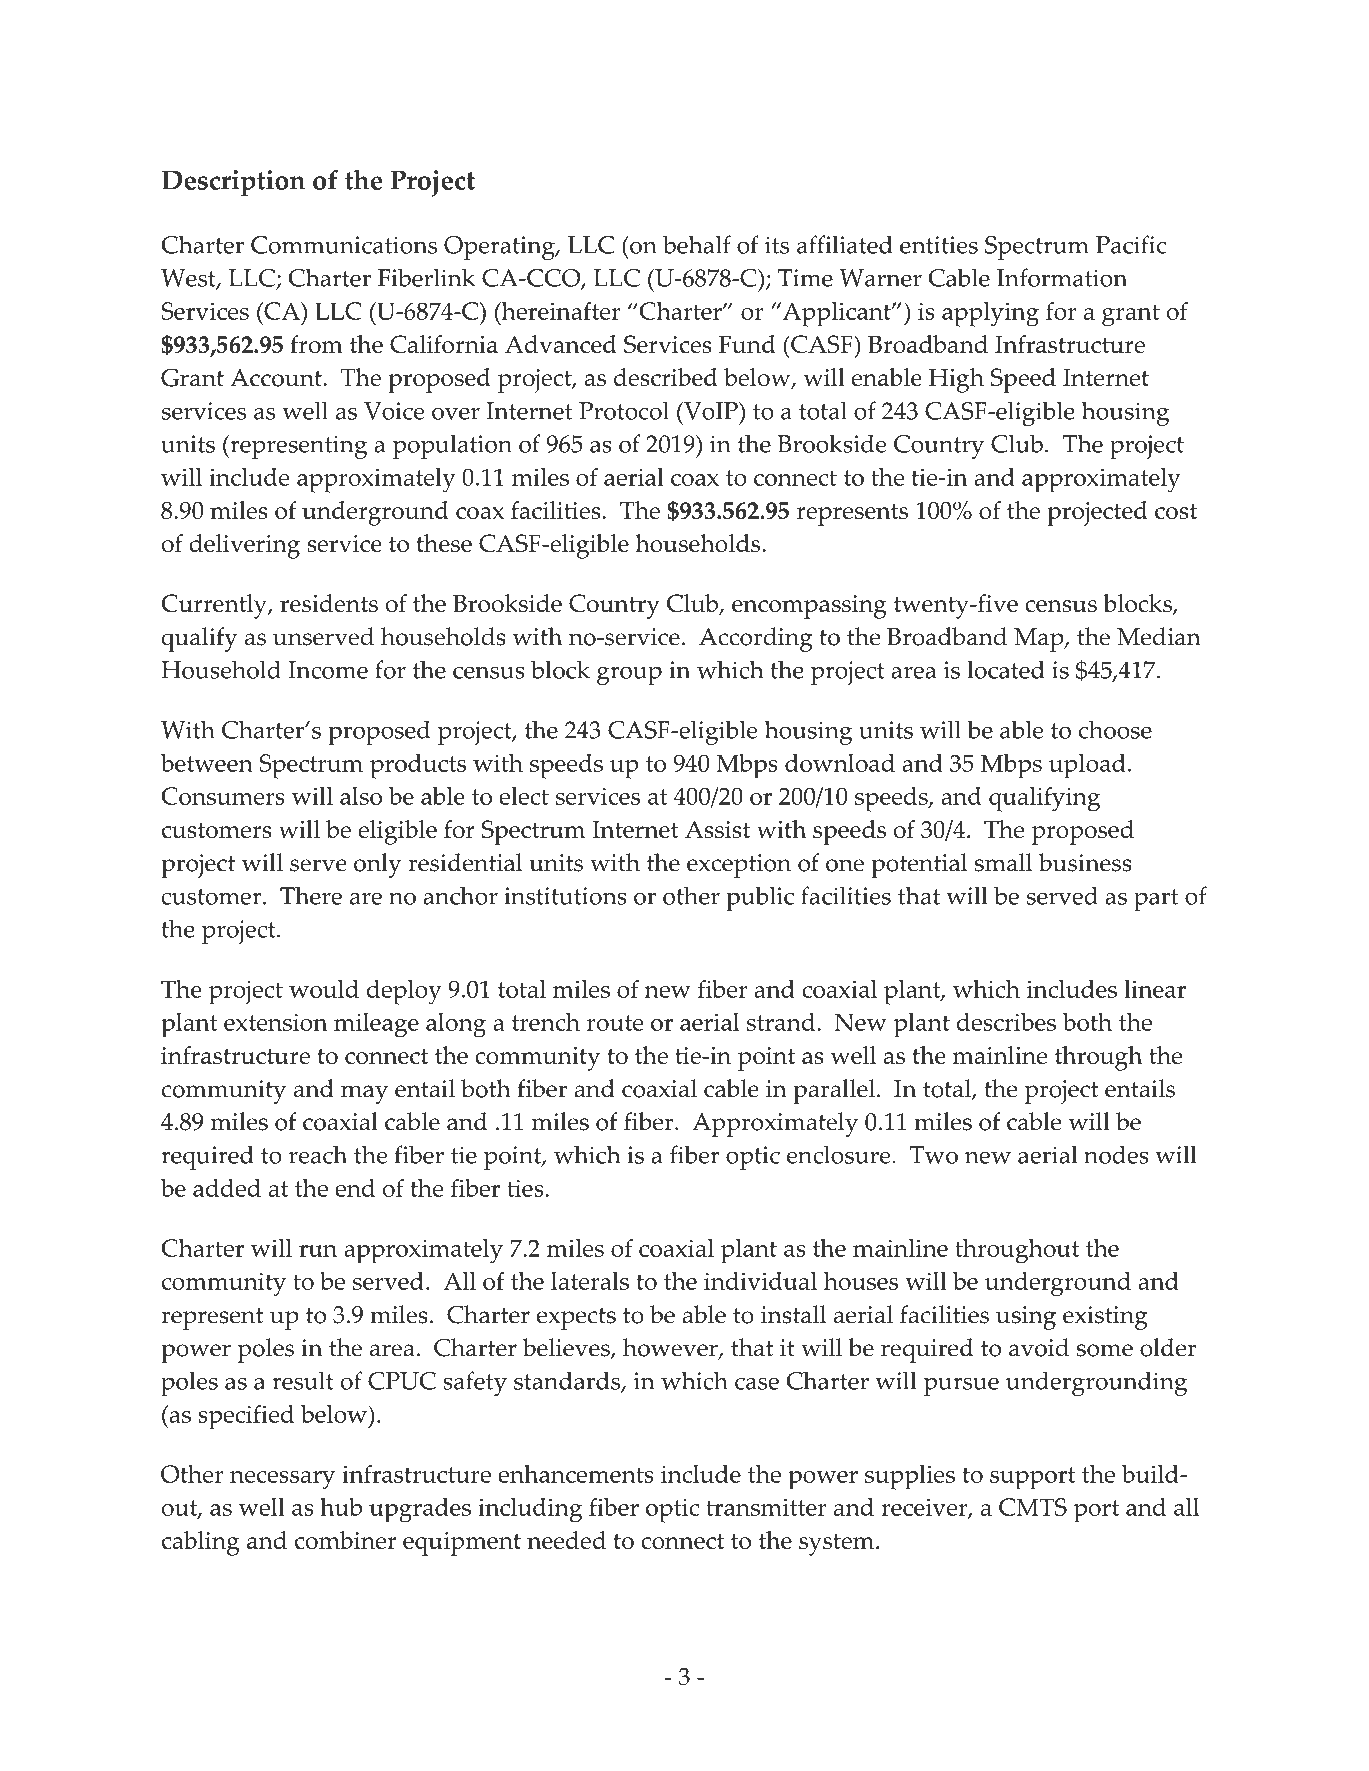 This screenshot has width=1369, height=1771. Describe the element at coordinates (244, 546) in the screenshot. I see `delivering` at that location.
